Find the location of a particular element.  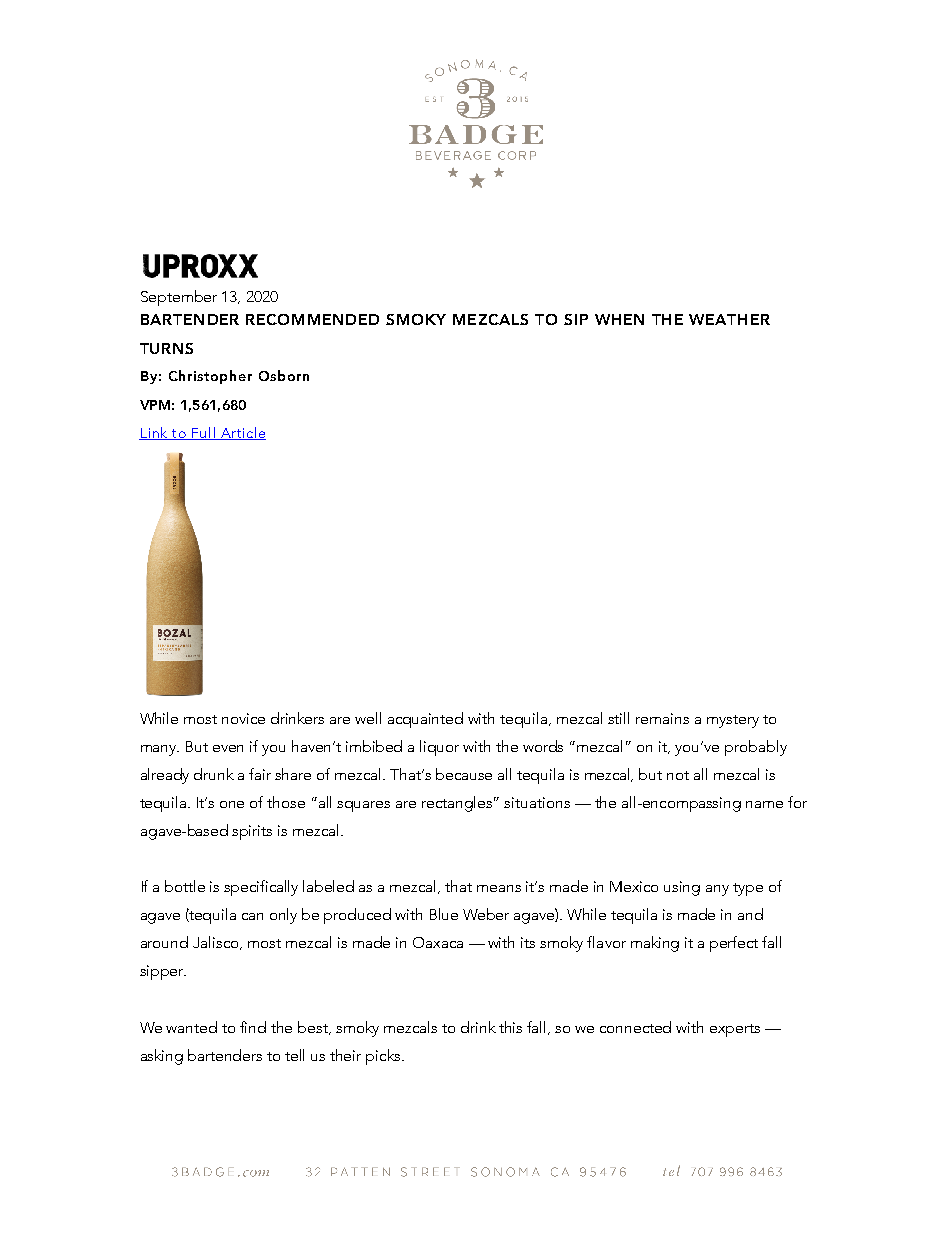

mystery is located at coordinates (733, 721).
